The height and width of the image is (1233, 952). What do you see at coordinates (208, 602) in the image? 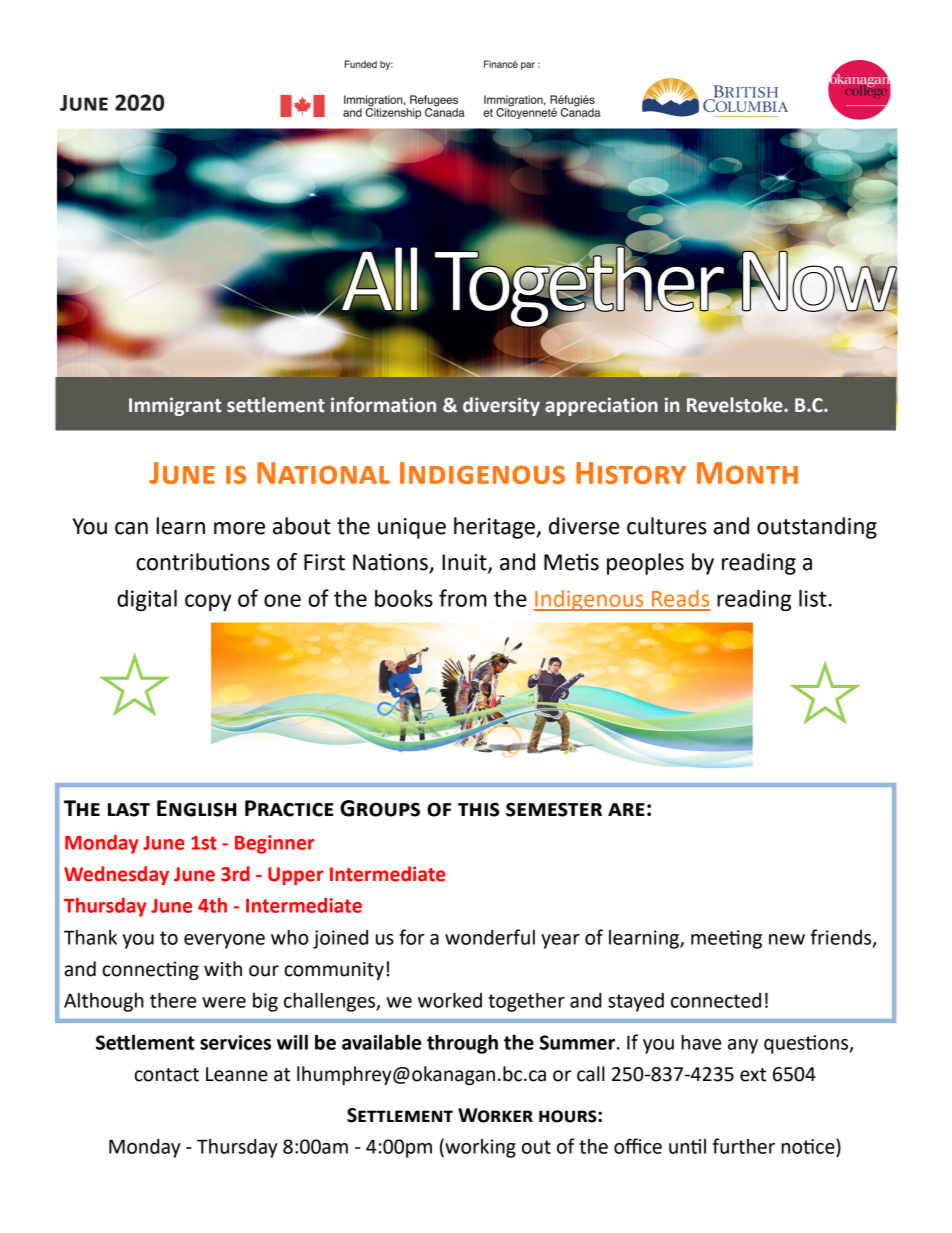
I see `copy` at bounding box center [208, 602].
